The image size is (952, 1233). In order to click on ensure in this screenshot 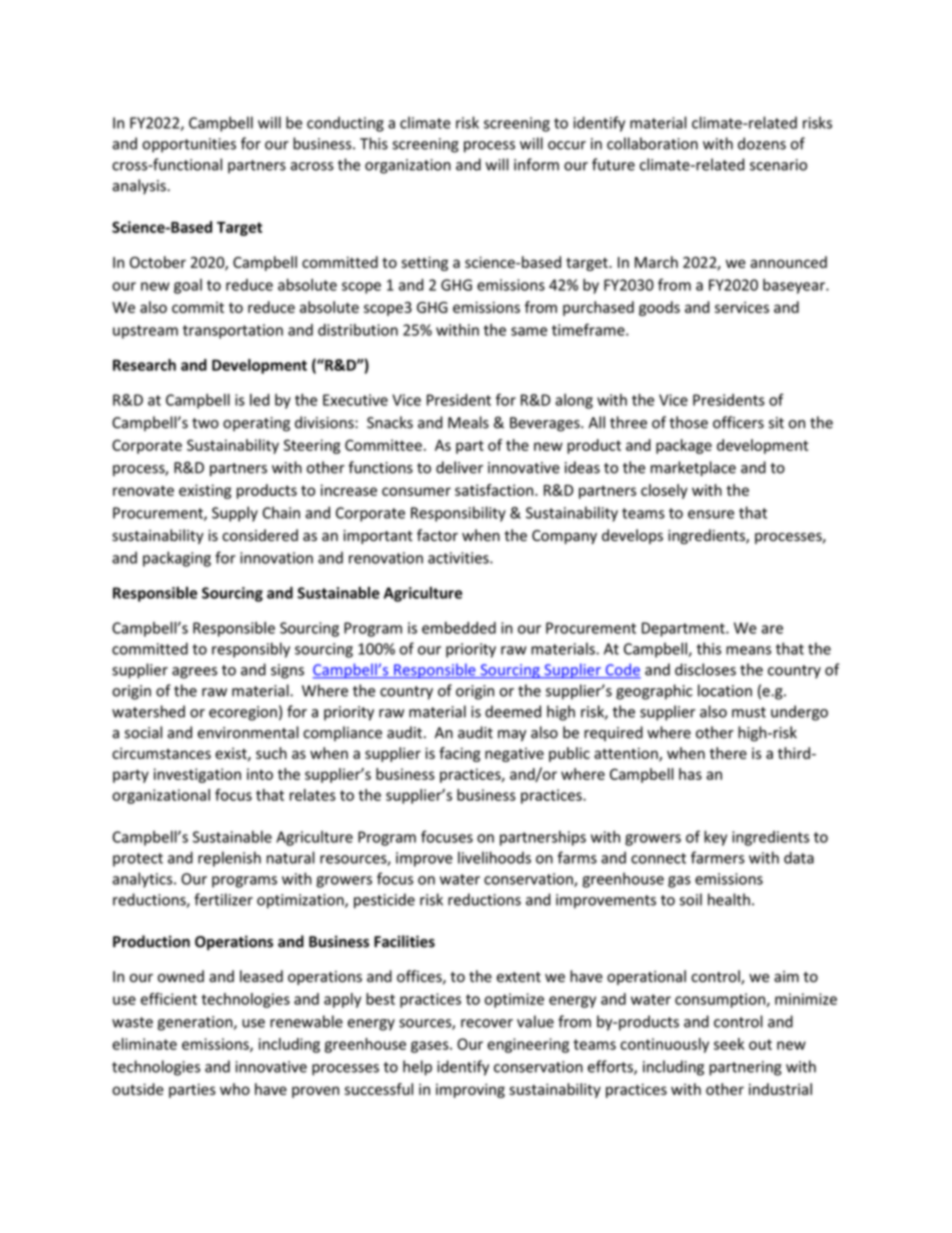, I will do `click(711, 514)`.
